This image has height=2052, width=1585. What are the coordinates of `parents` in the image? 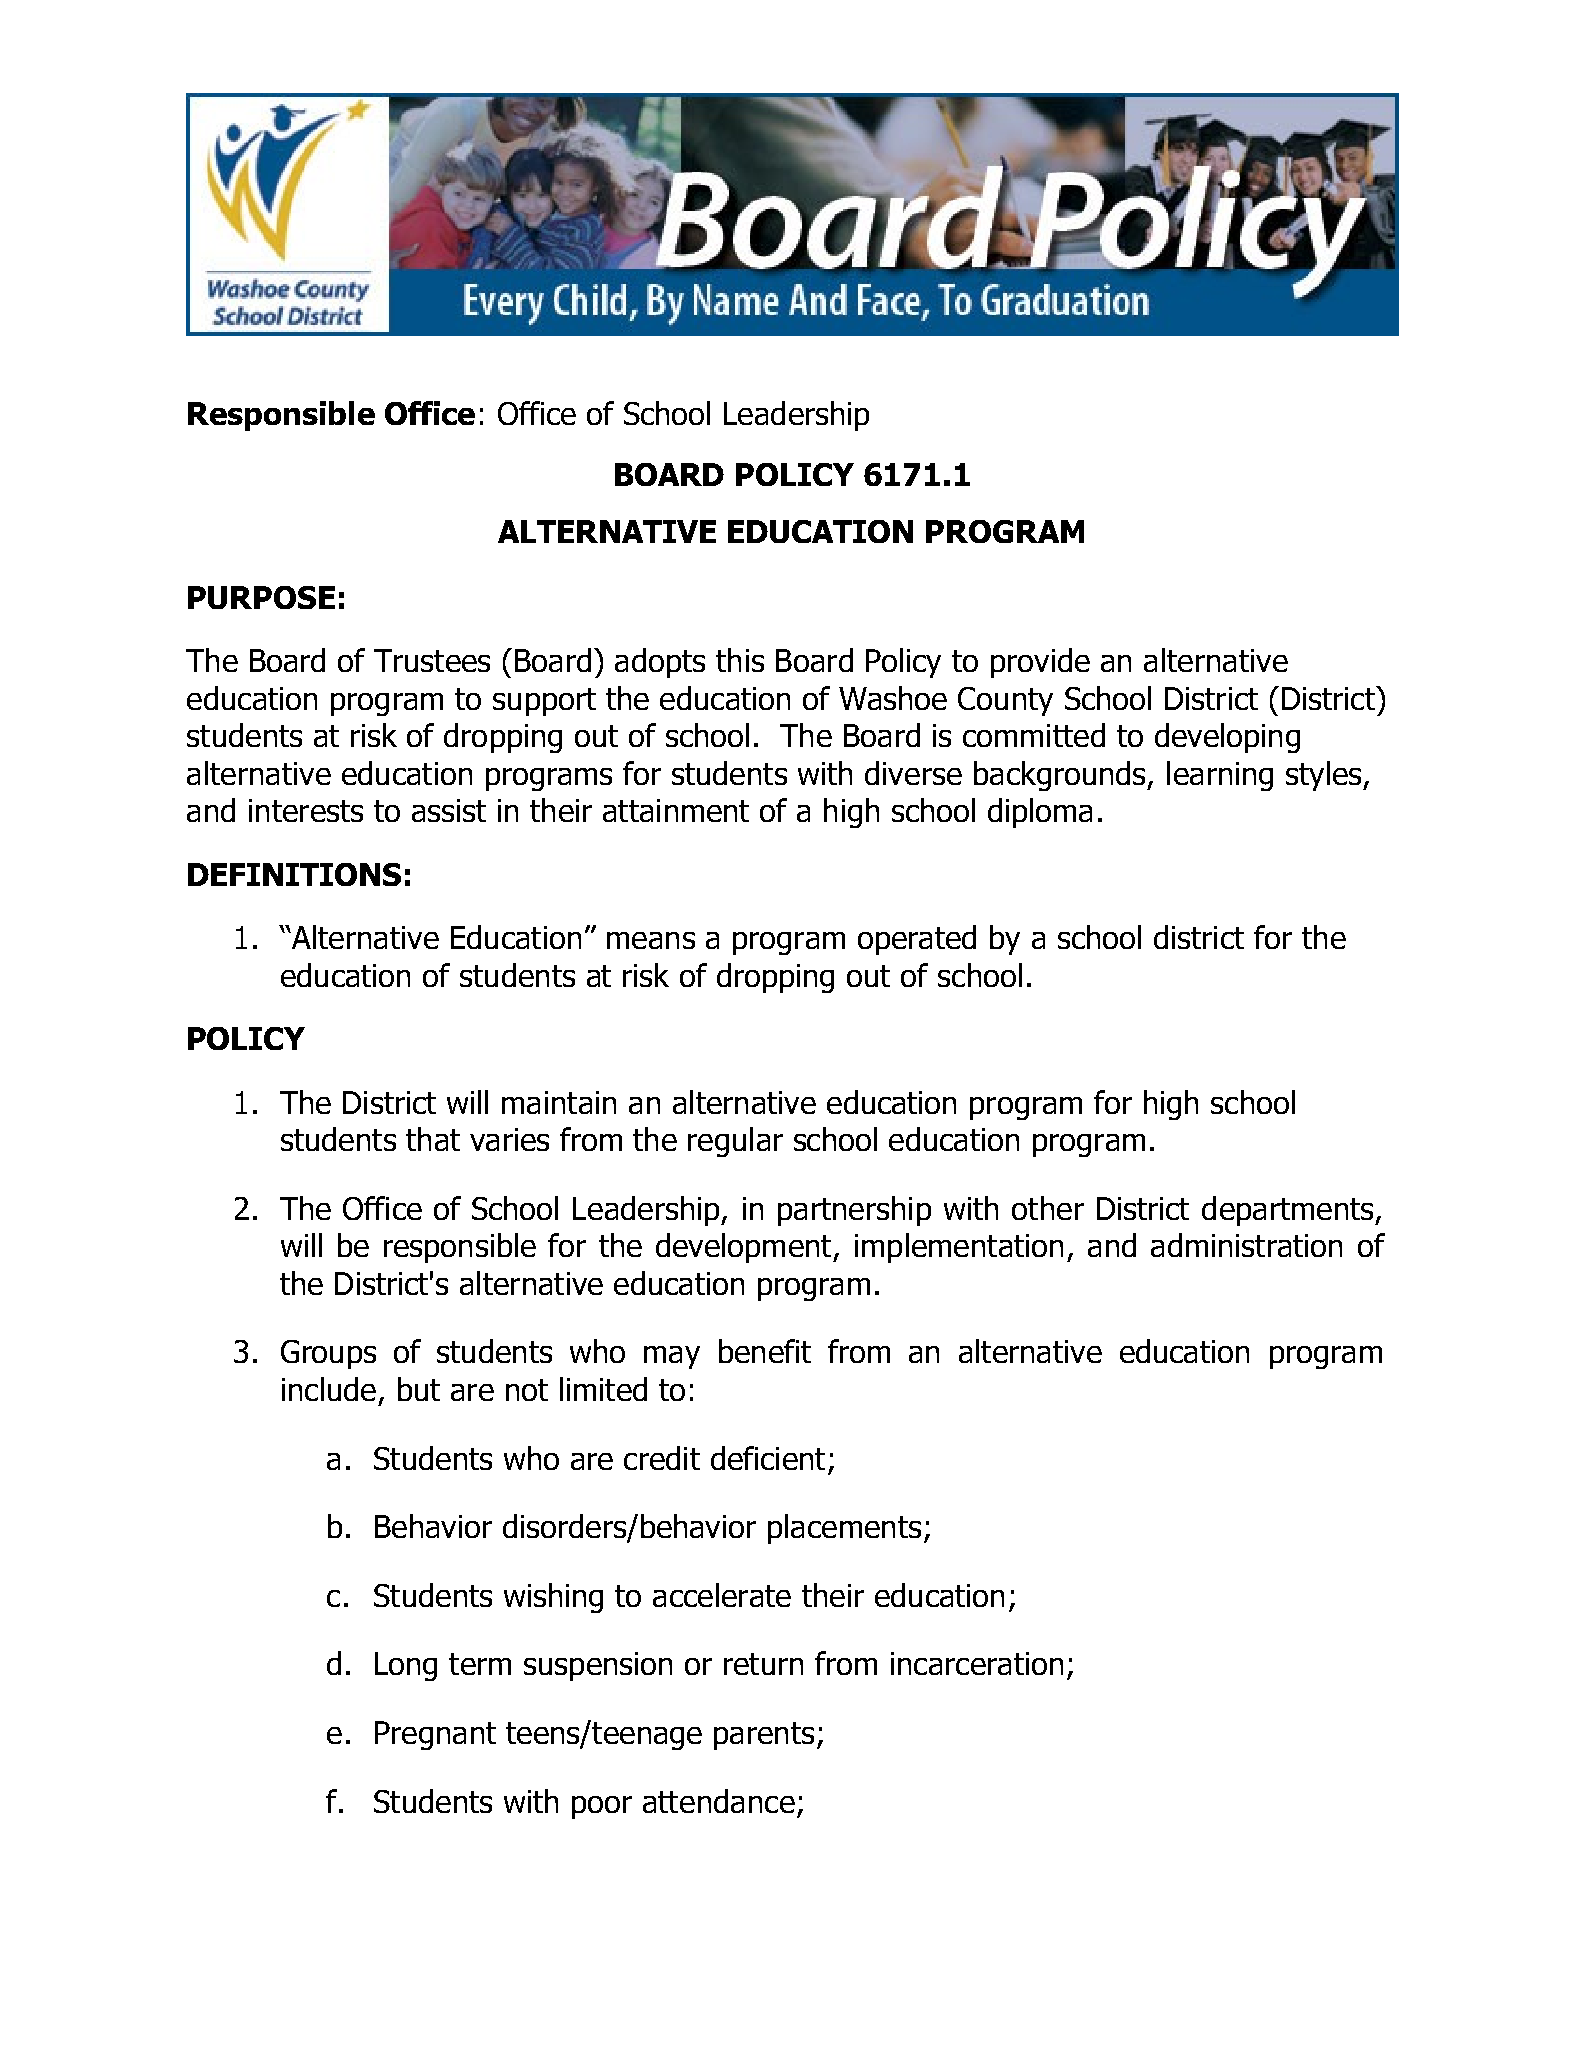 It's located at (764, 1736).
